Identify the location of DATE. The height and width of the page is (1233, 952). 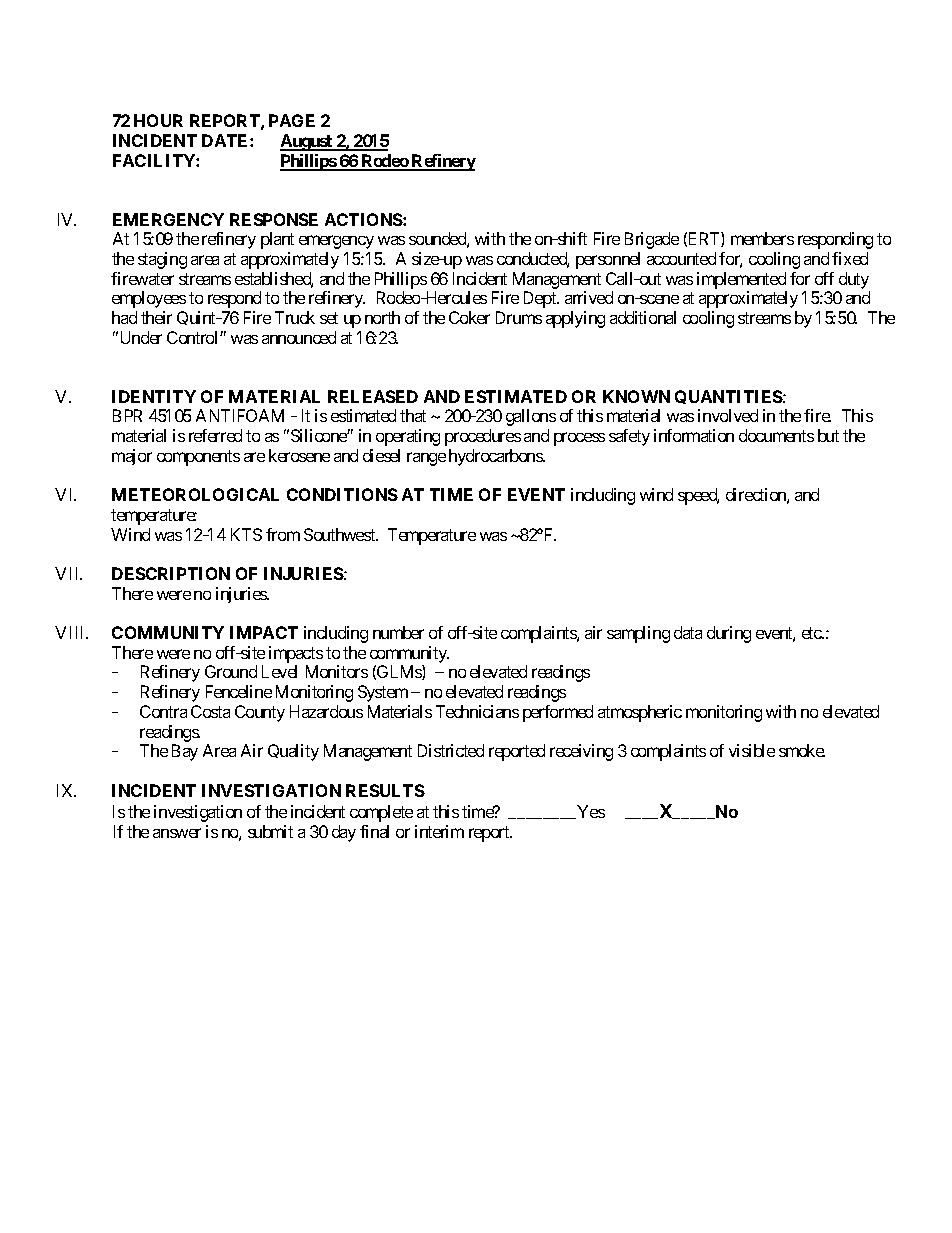
(226, 140).
